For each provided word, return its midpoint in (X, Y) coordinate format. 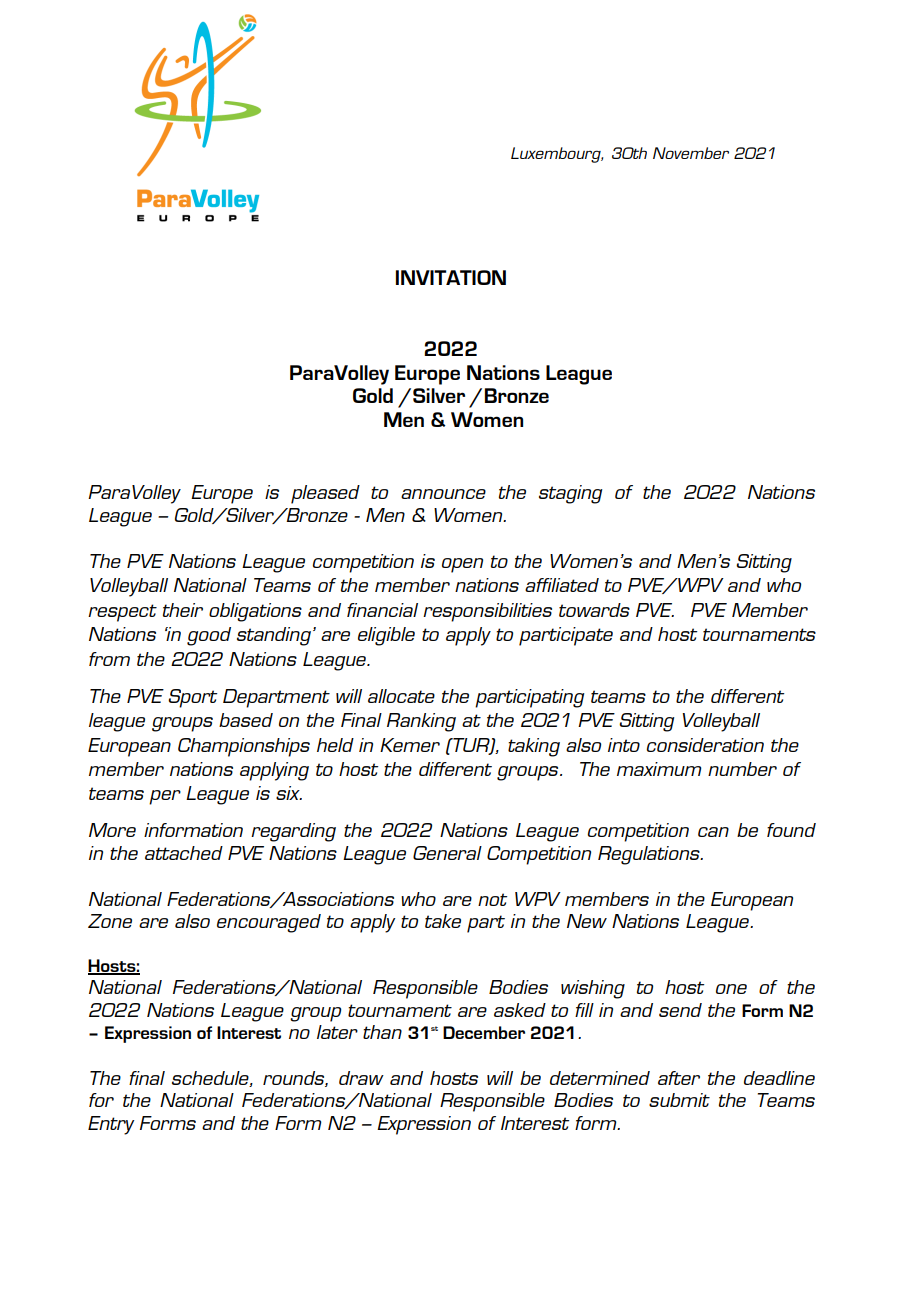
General (447, 853)
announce (443, 494)
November (691, 153)
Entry (111, 1125)
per (165, 797)
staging (570, 494)
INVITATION (451, 277)
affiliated (562, 585)
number (742, 769)
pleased (325, 494)
